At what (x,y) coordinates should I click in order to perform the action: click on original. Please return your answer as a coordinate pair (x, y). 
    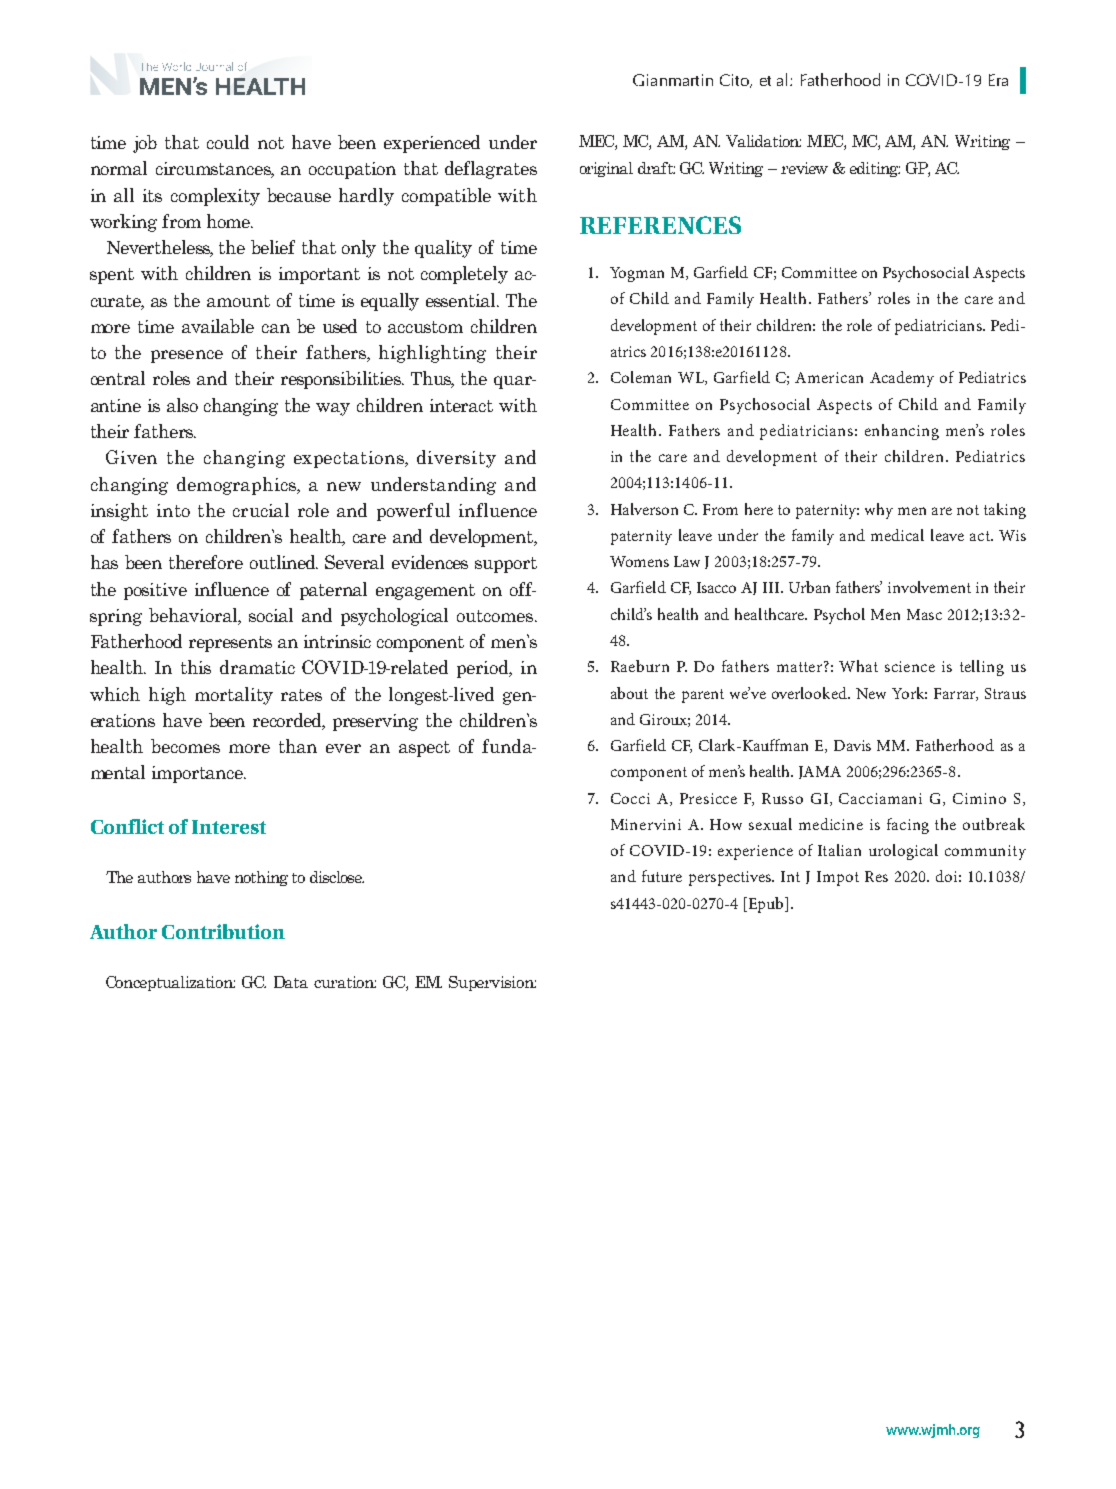
    Looking at the image, I should click on (606, 169).
